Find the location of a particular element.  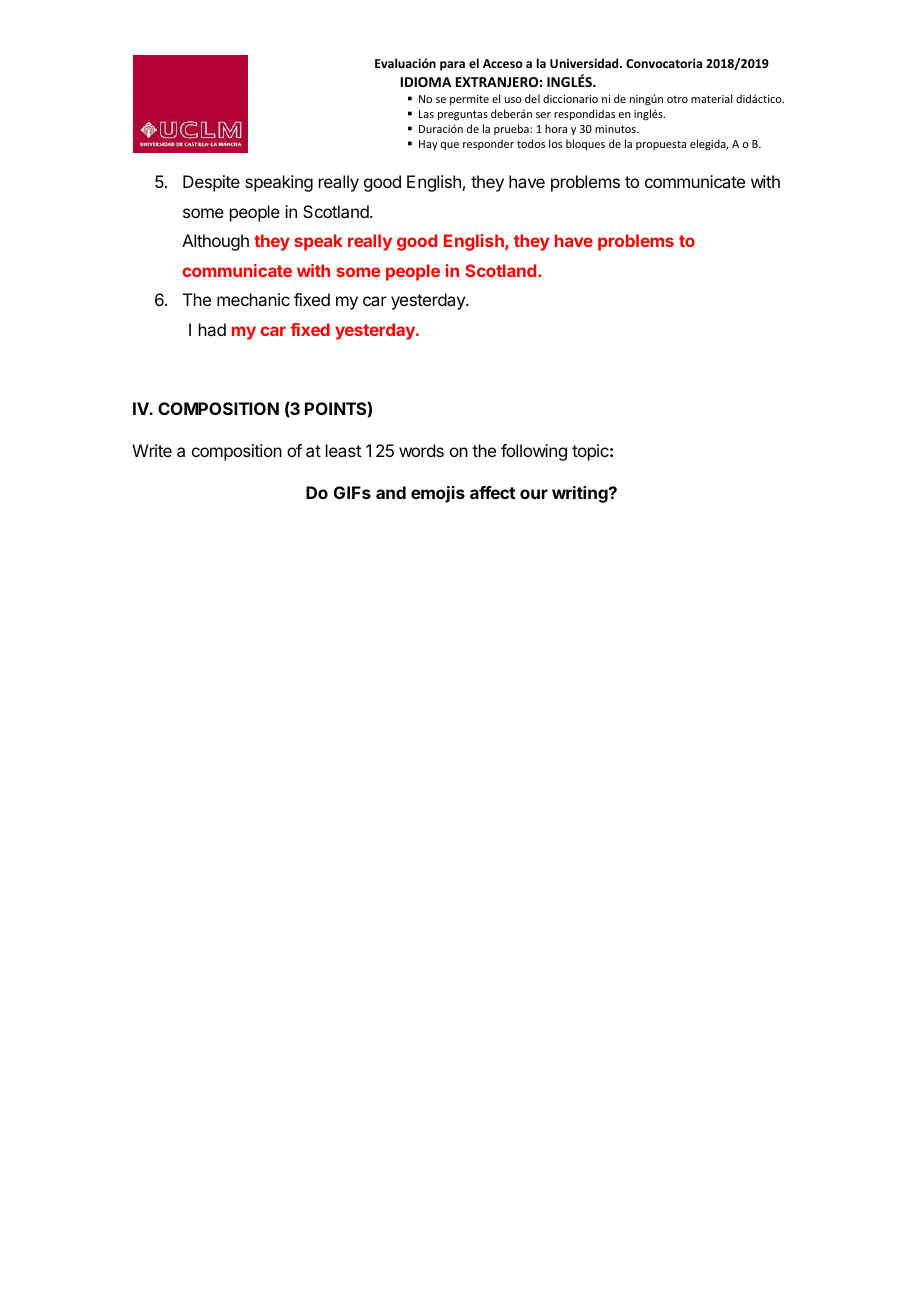

Las is located at coordinates (426, 114).
